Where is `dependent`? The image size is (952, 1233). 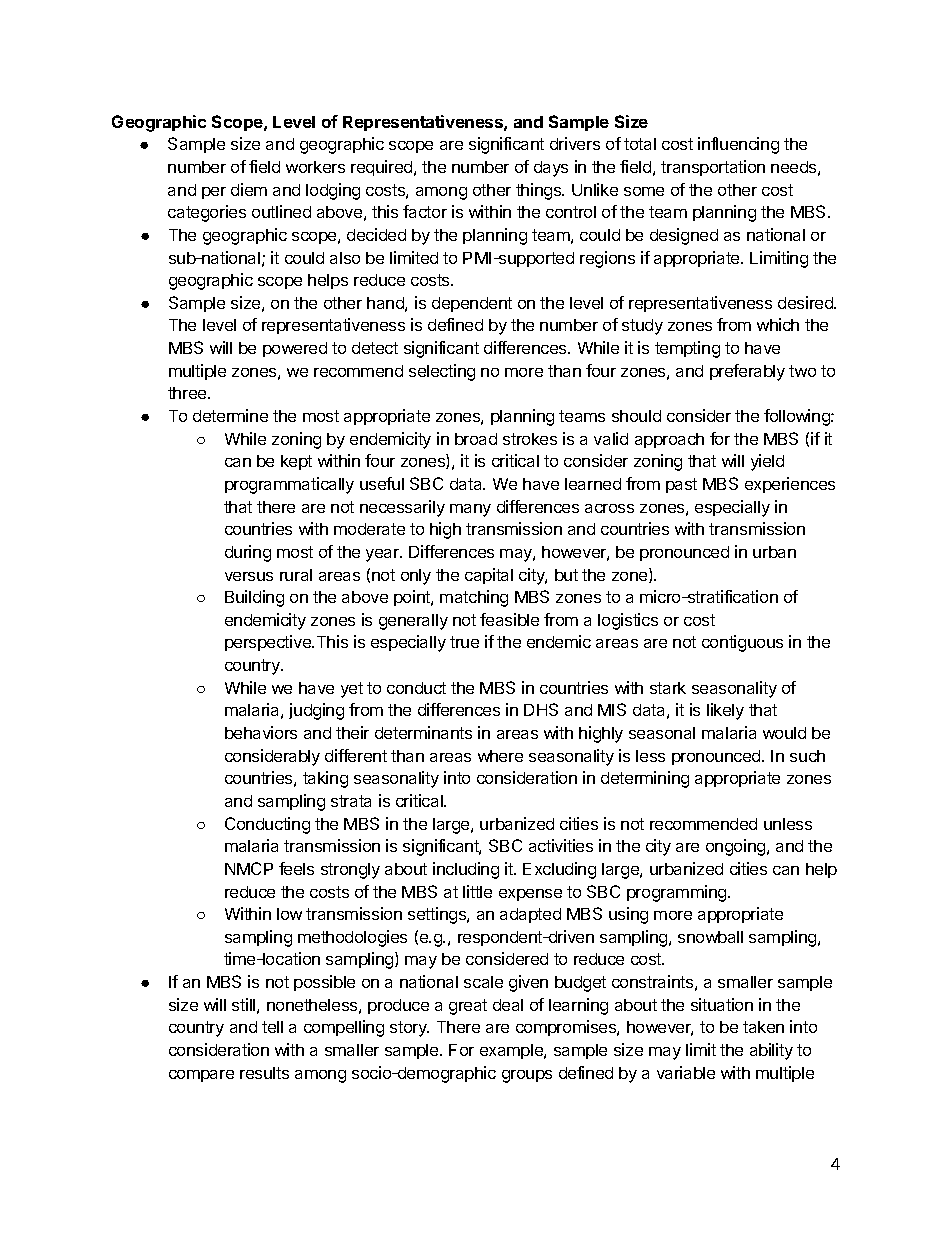 dependent is located at coordinates (472, 304).
